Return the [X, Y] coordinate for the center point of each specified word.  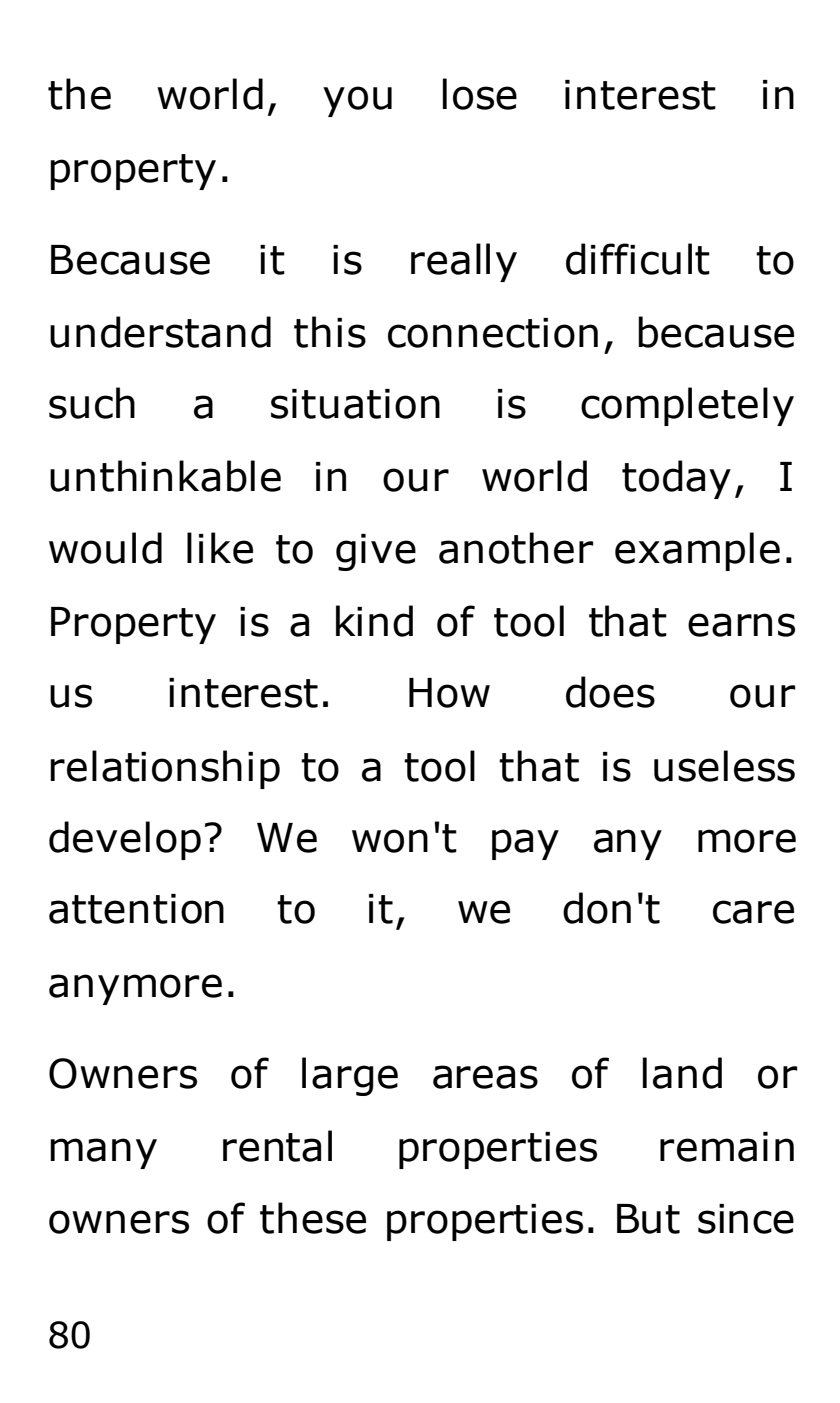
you [357, 101]
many [103, 1153]
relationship [165, 769]
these [313, 1218]
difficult [638, 259]
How [449, 693]
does [610, 692]
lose [480, 94]
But [648, 1219]
